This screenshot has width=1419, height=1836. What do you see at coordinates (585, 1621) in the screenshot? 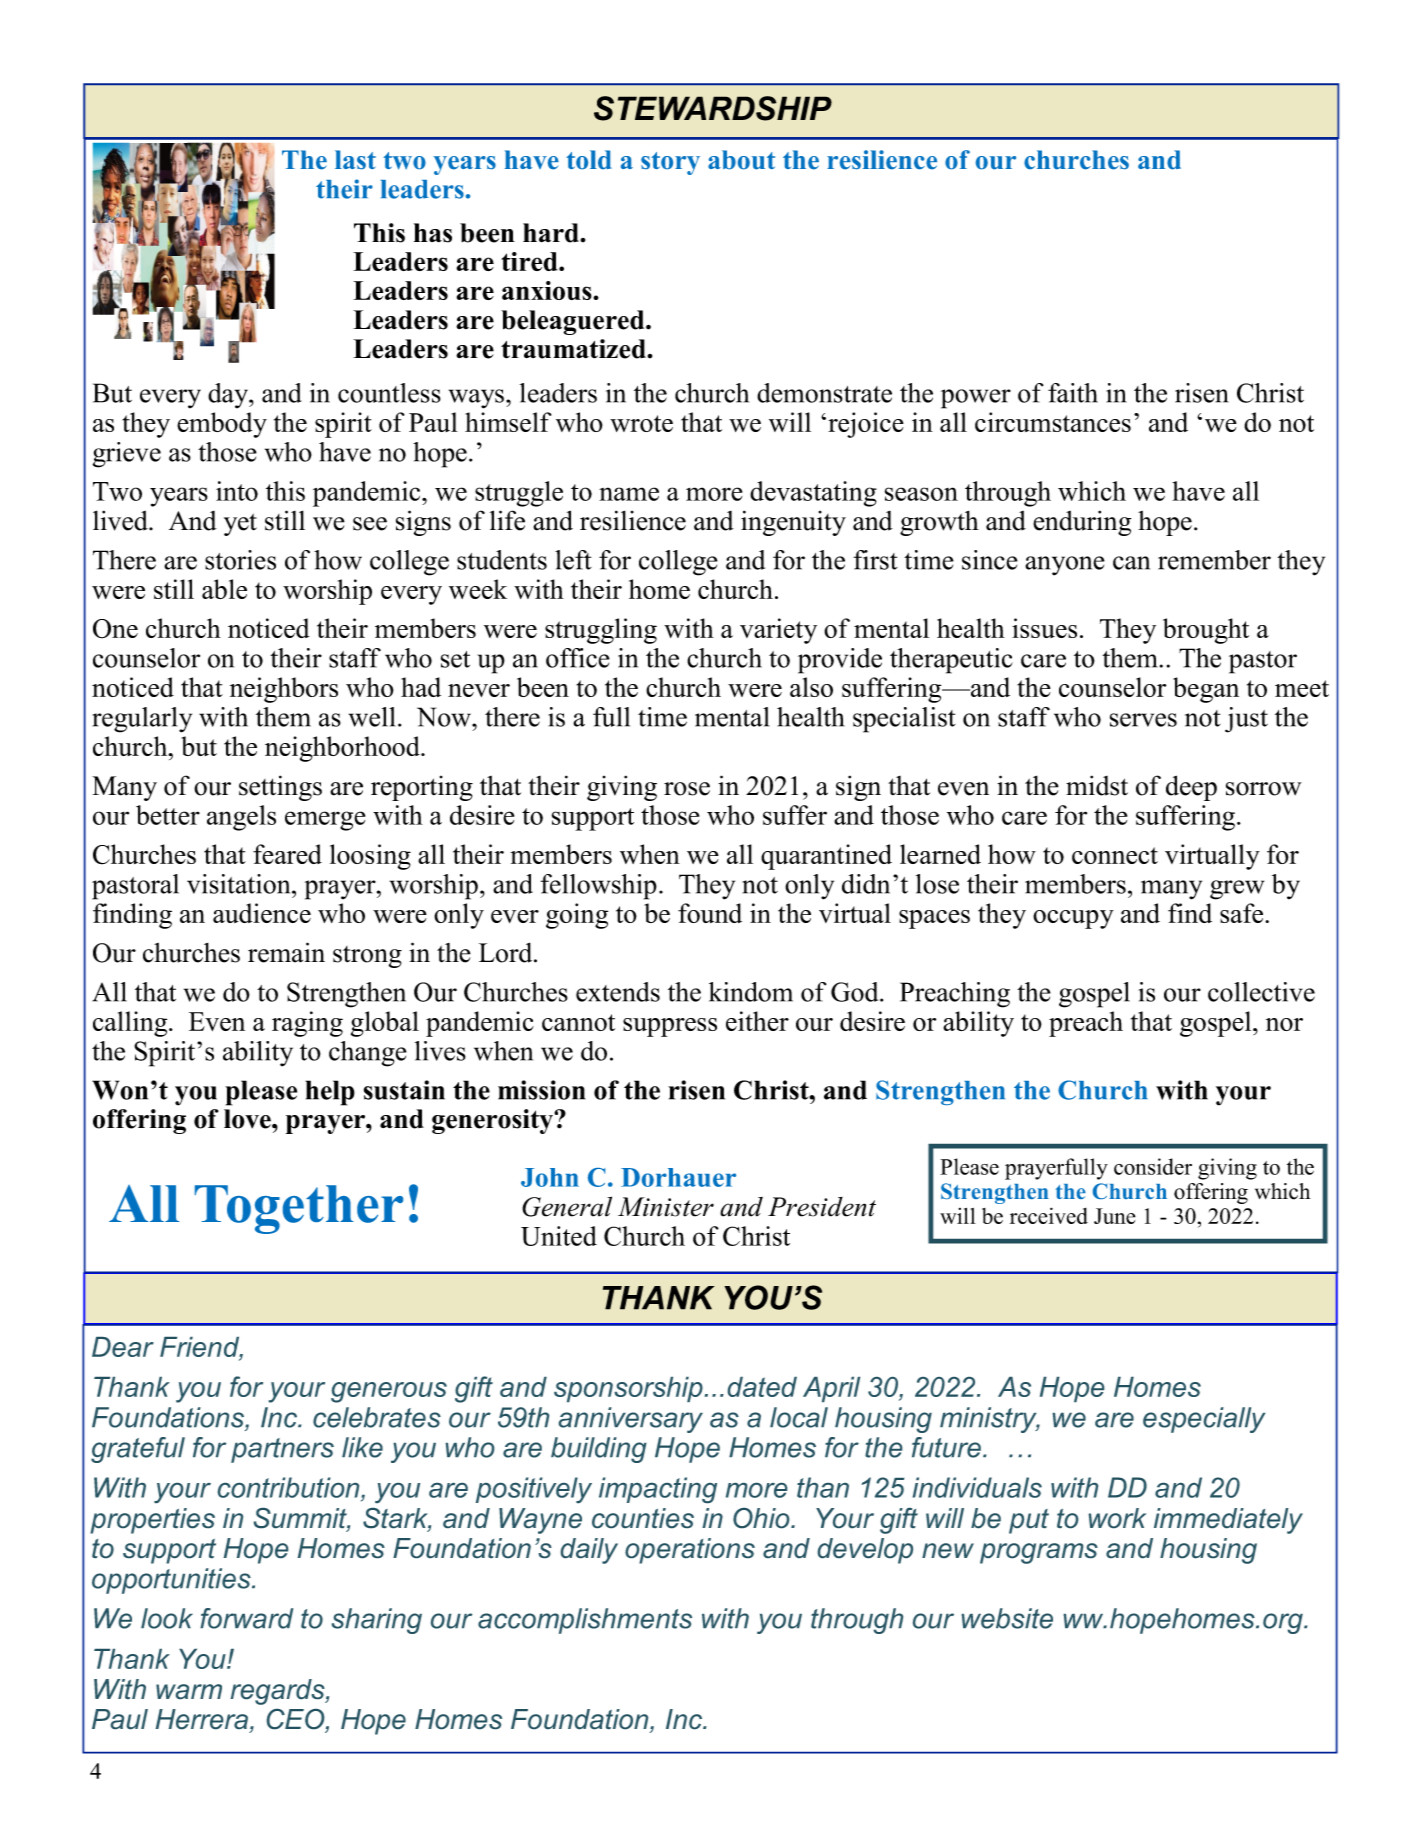
I see `accomplishments` at bounding box center [585, 1621].
